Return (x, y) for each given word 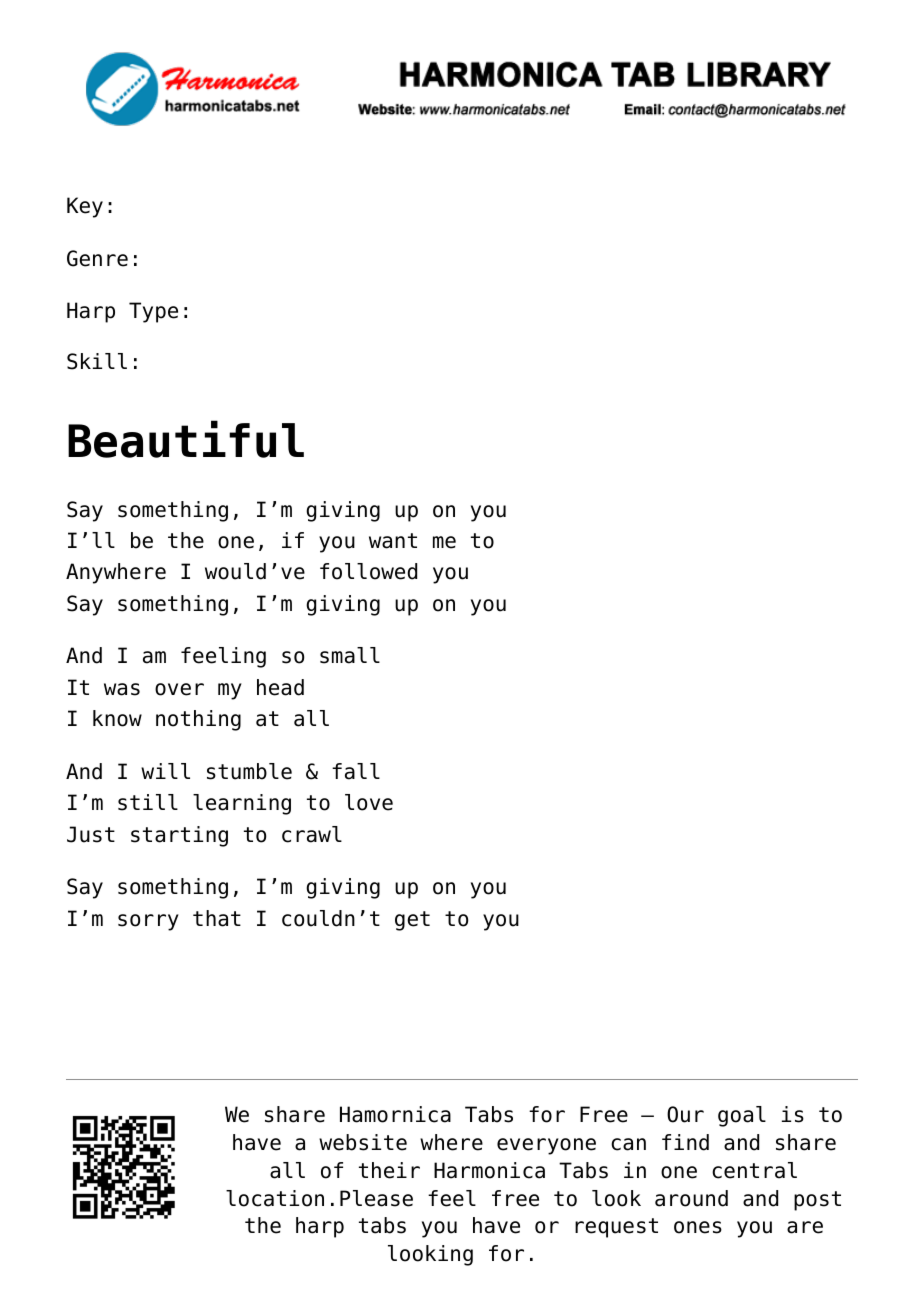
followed (368, 571)
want (393, 541)
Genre (97, 258)
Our (685, 1114)
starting (179, 836)
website (363, 1142)
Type (153, 312)
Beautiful (186, 439)
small (350, 655)
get (412, 921)
